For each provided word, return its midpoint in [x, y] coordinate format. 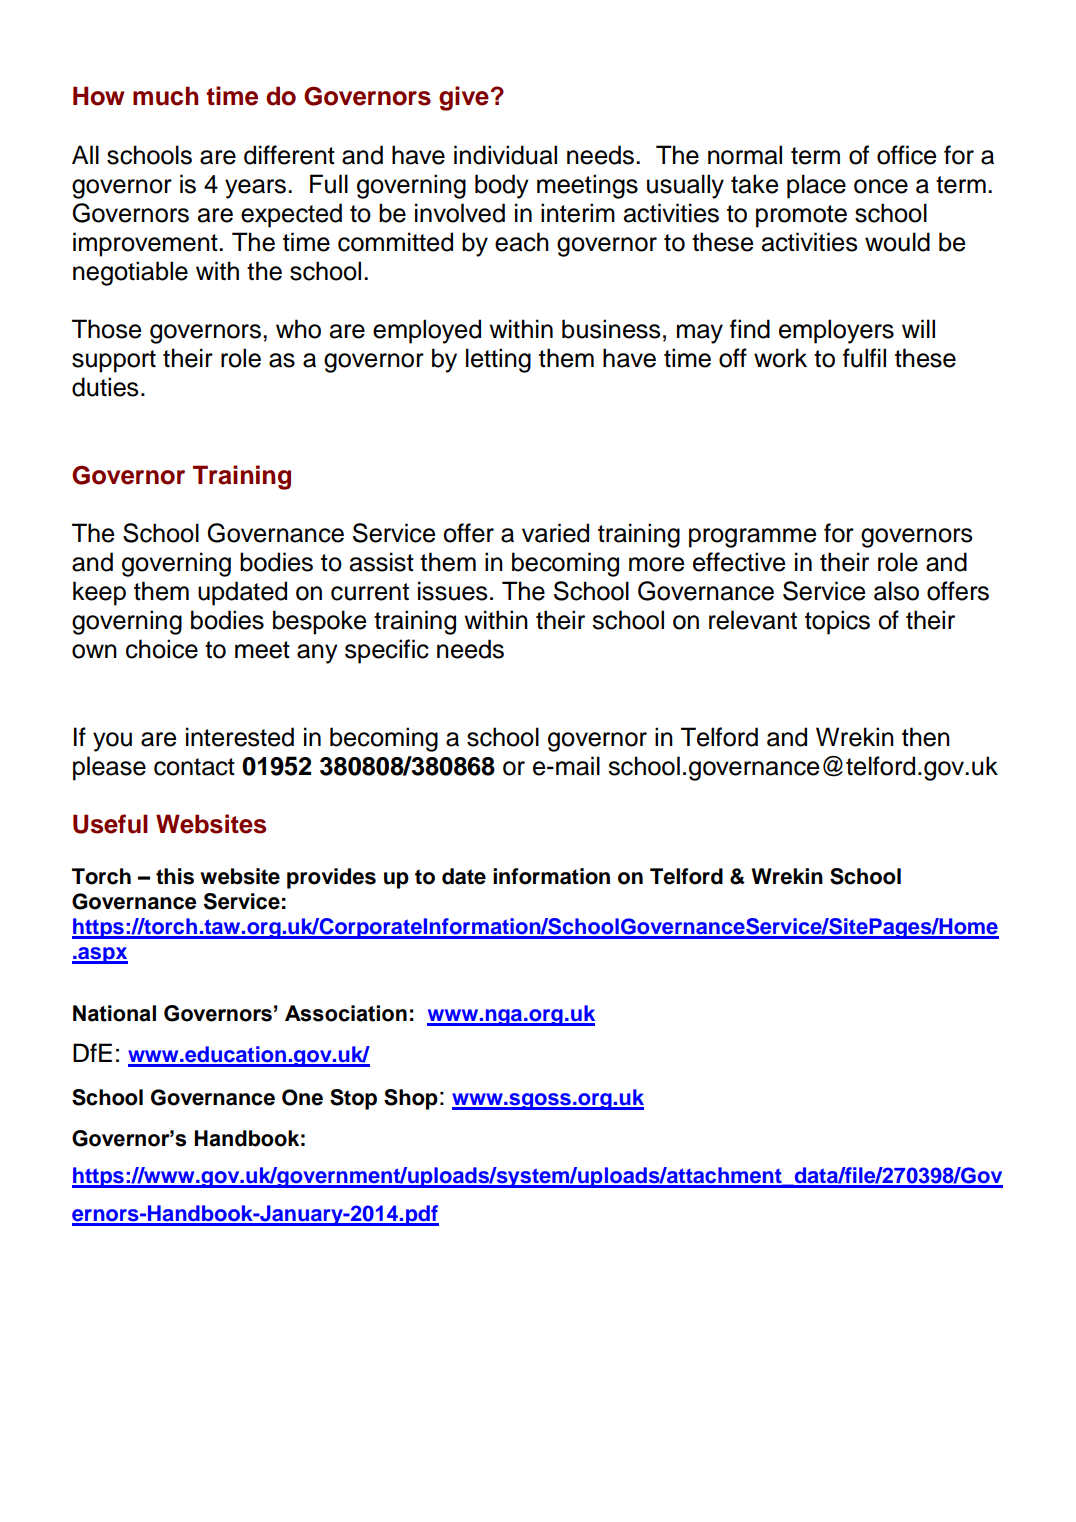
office [906, 155]
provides [331, 878]
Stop [353, 1099]
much [165, 96]
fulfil [864, 358]
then [926, 737]
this [175, 876]
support [114, 361]
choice [162, 649]
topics [837, 622]
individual [505, 155]
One [302, 1097]
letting [498, 360]
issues [453, 591]
